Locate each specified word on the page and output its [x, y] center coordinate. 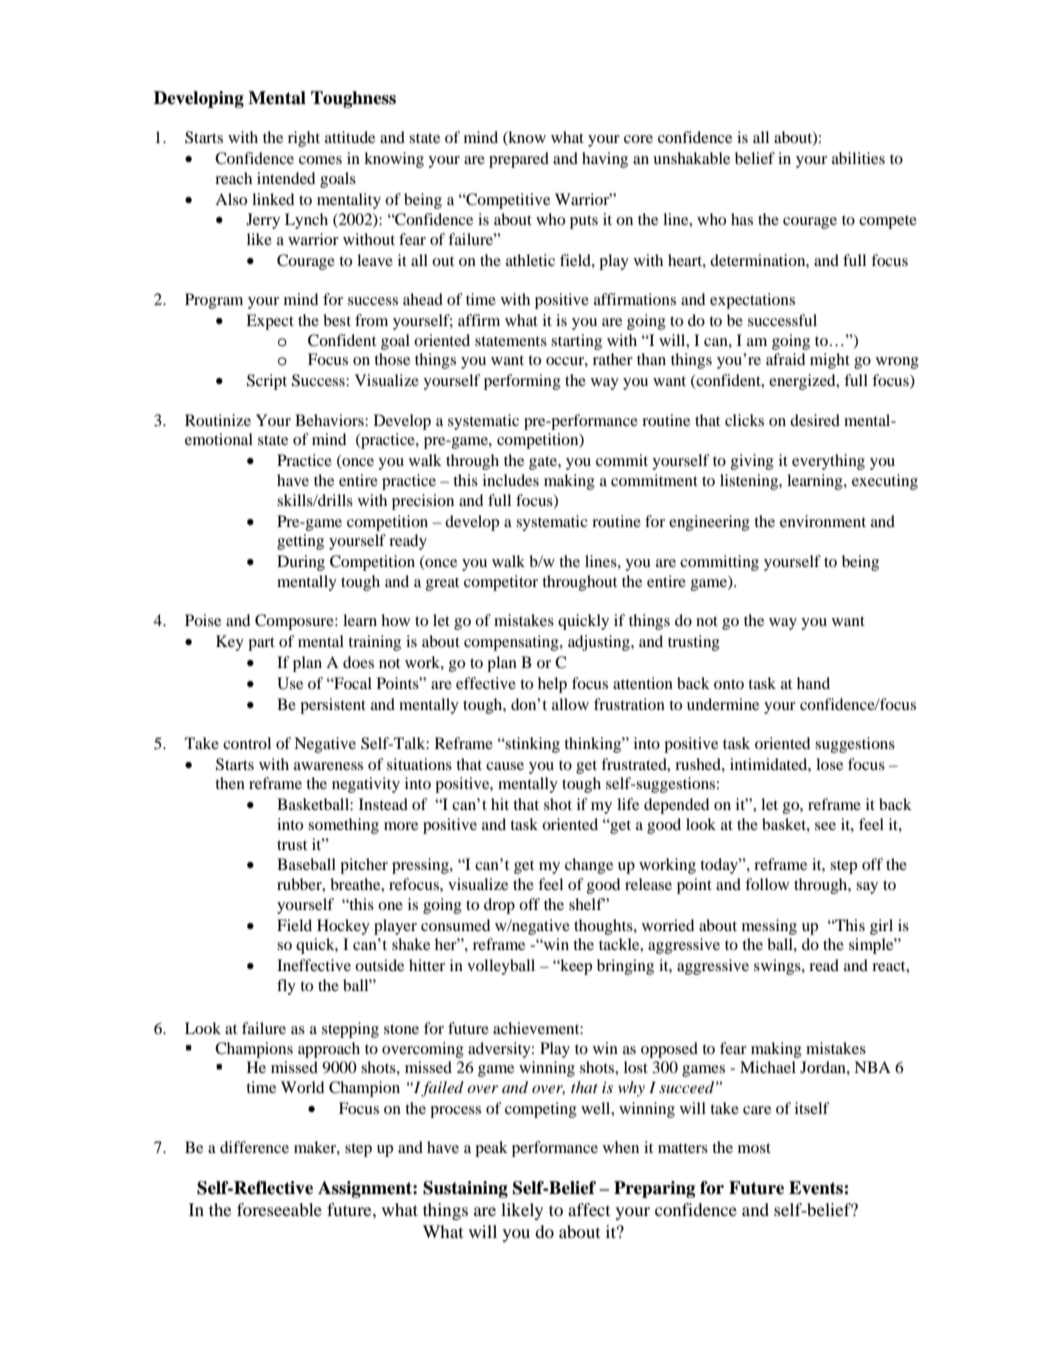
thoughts [604, 927]
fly [286, 987]
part [261, 644]
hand [813, 683]
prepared [519, 160]
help [552, 685]
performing [522, 382]
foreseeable [279, 1209]
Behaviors [330, 420]
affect [589, 1209]
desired [815, 420]
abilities [858, 158]
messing [769, 927]
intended [286, 178]
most [754, 1148]
